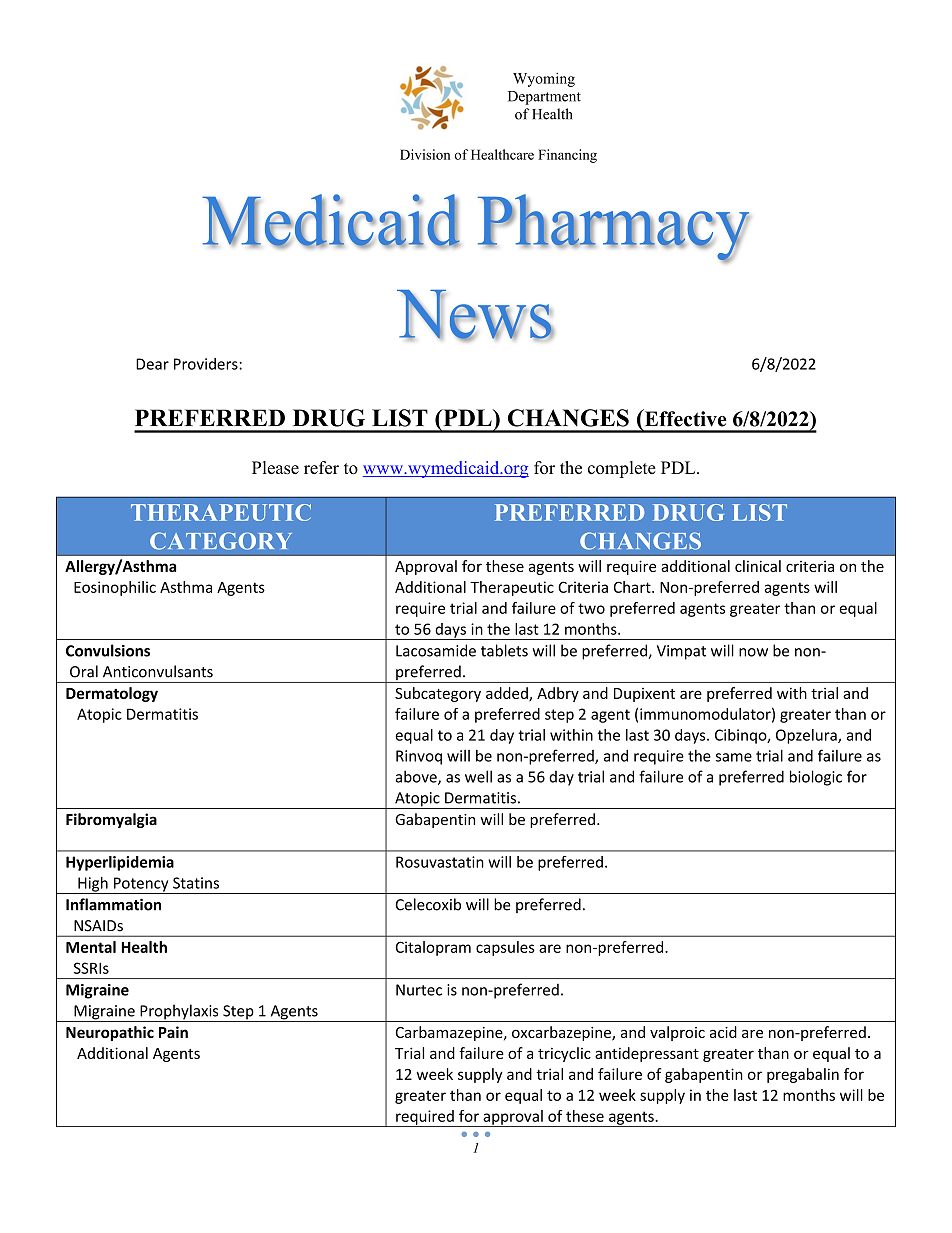  Describe the element at coordinates (564, 1054) in the screenshot. I see `tricyclic` at that location.
